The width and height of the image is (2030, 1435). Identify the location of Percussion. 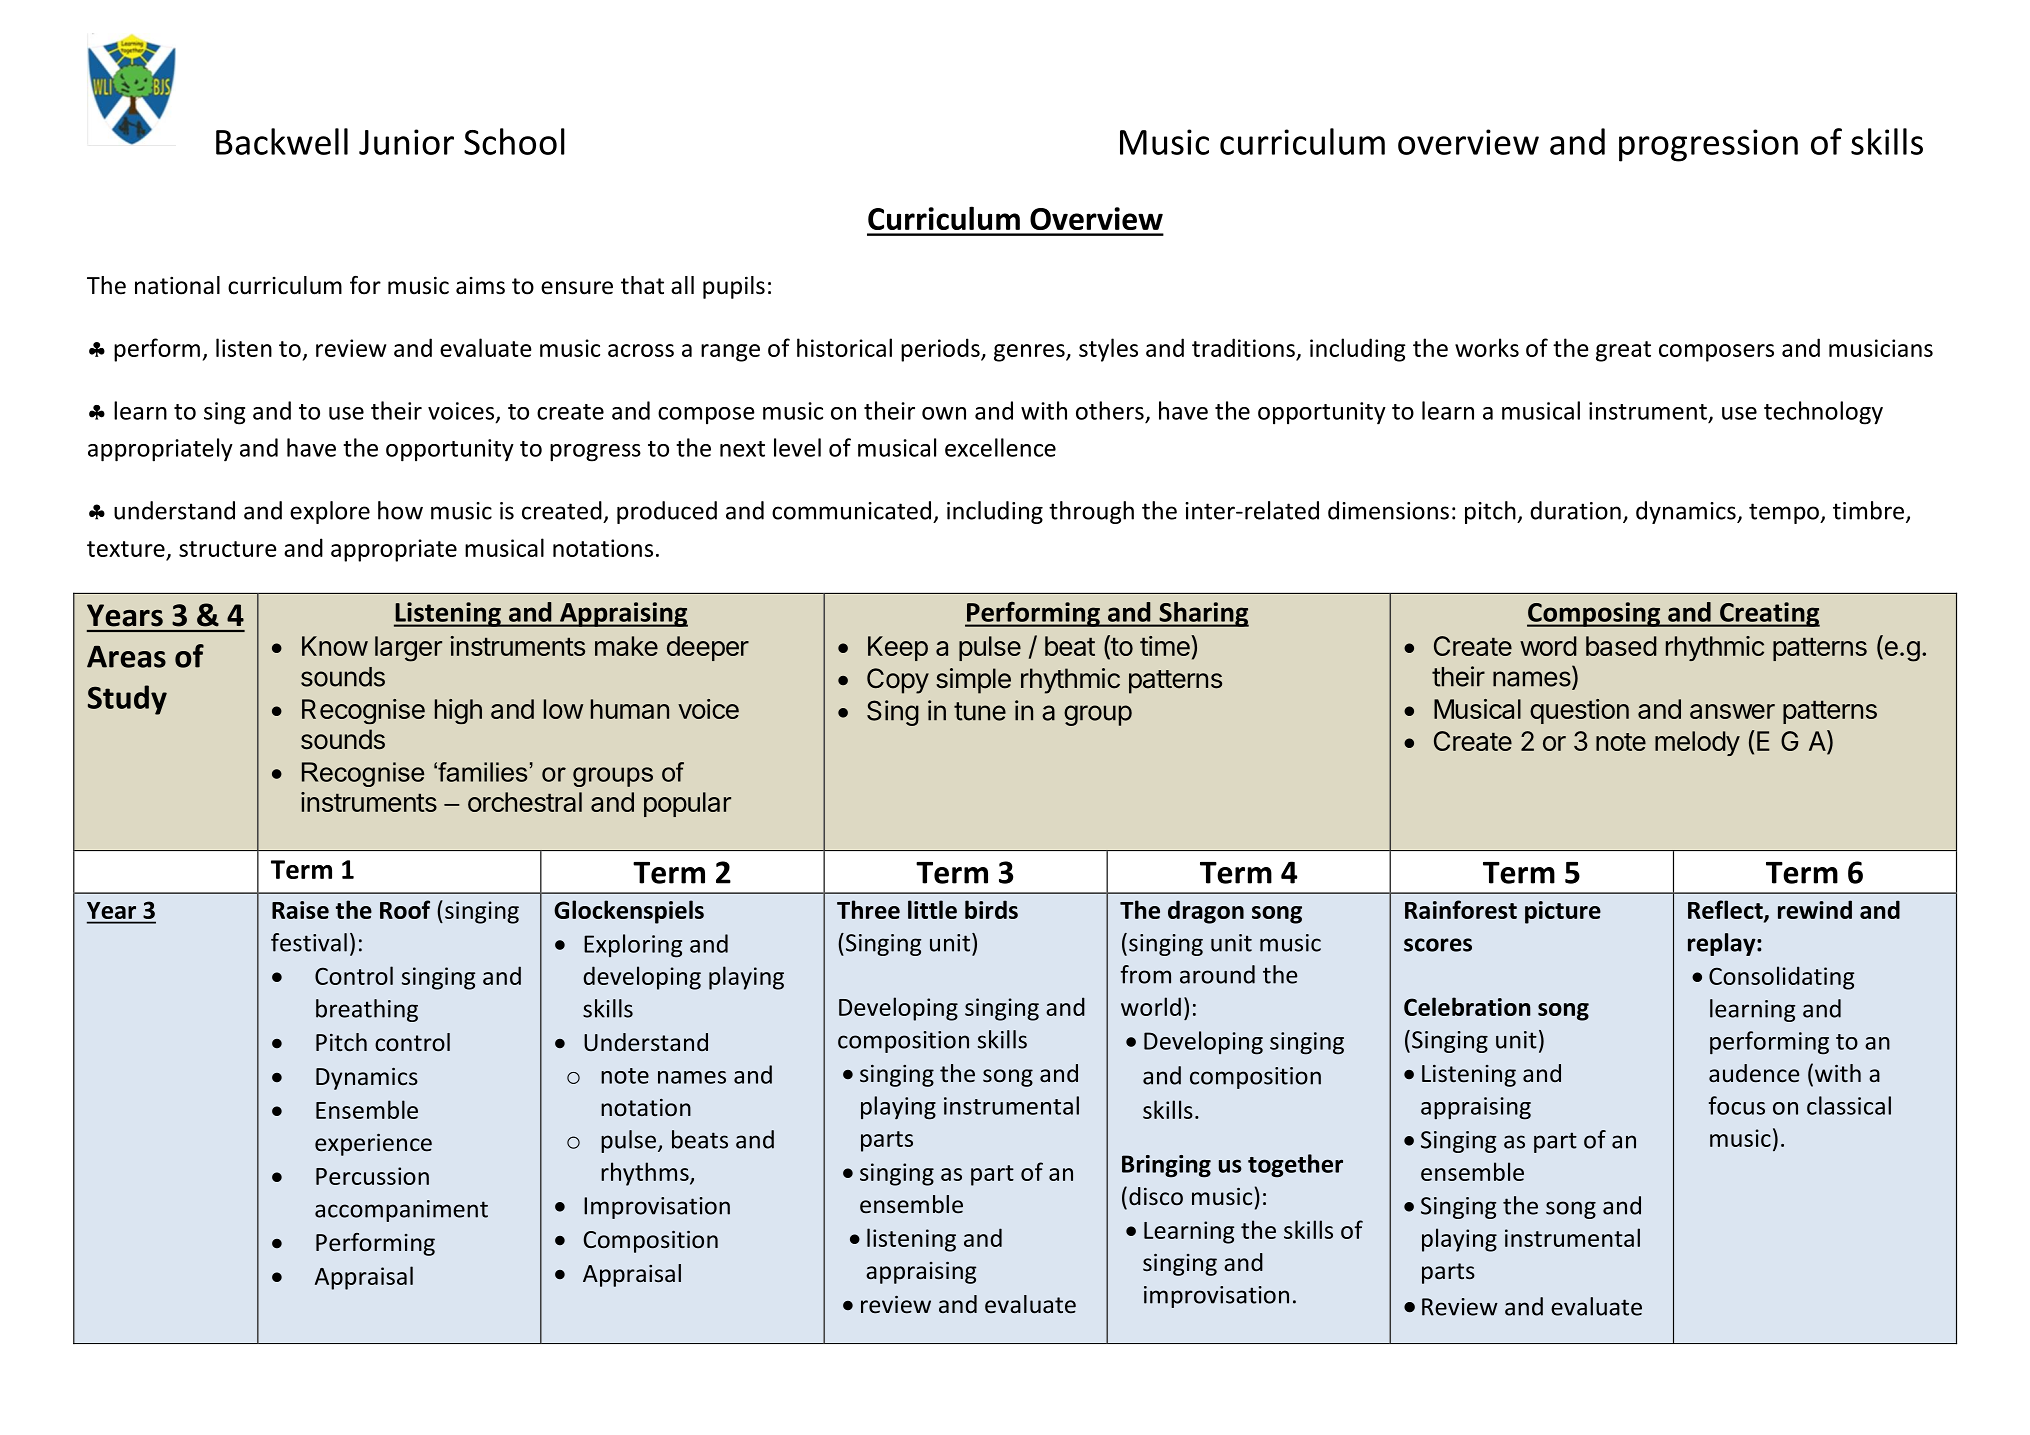
(372, 1176).
